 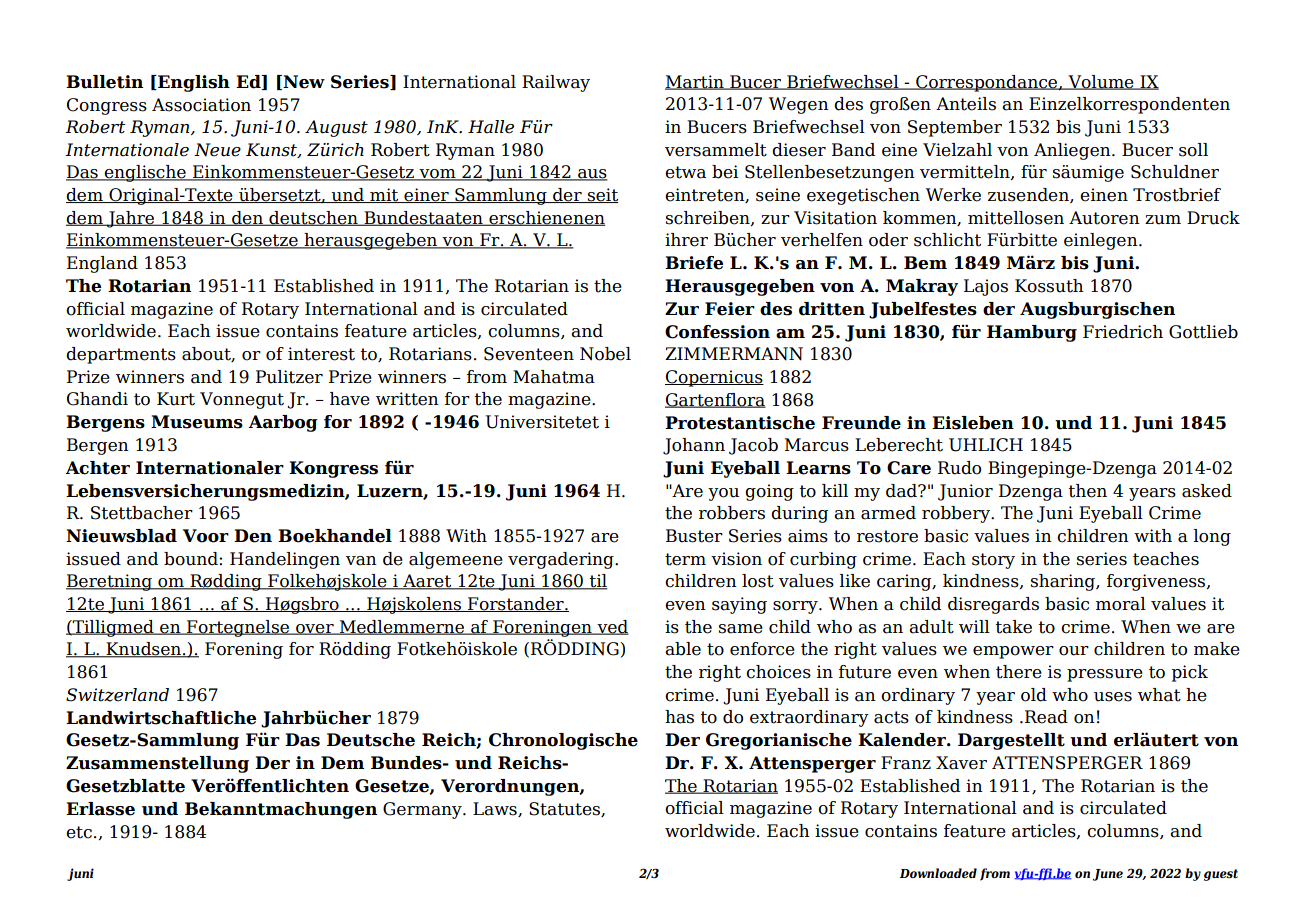 What do you see at coordinates (143, 650) in the page?
I see `Knudsen` at bounding box center [143, 650].
